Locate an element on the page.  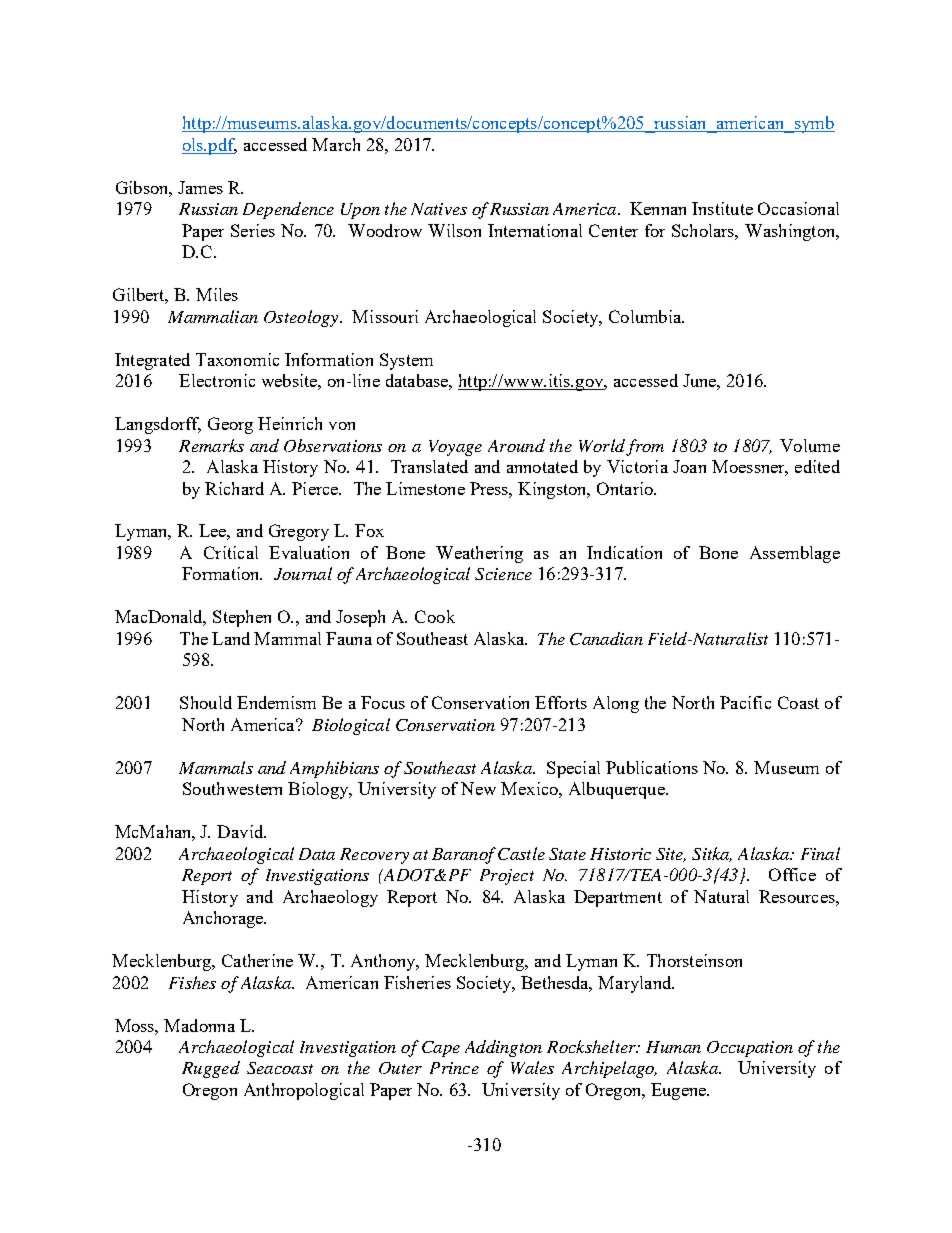
James is located at coordinates (200, 187).
